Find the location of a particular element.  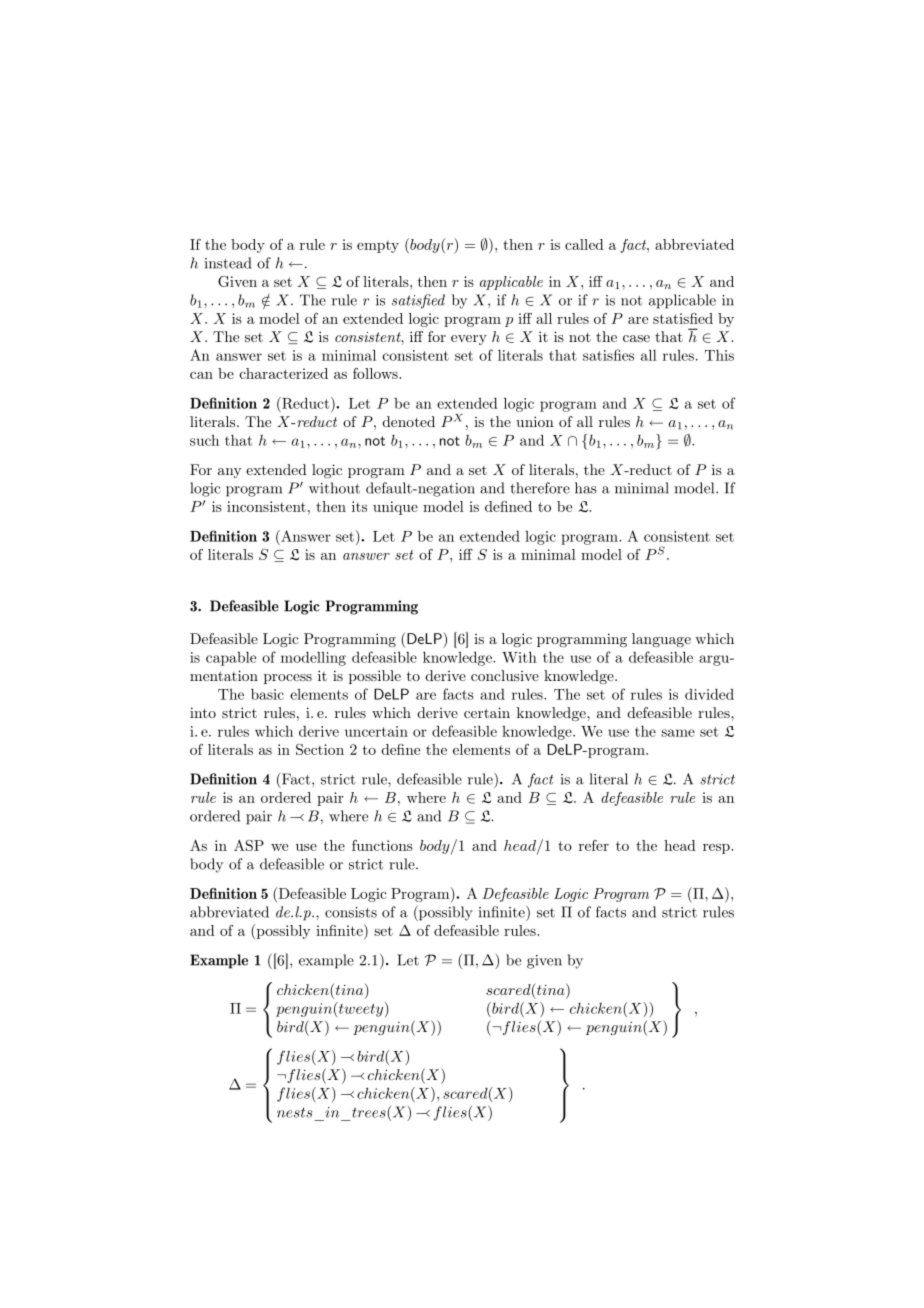

language is located at coordinates (661, 640).
